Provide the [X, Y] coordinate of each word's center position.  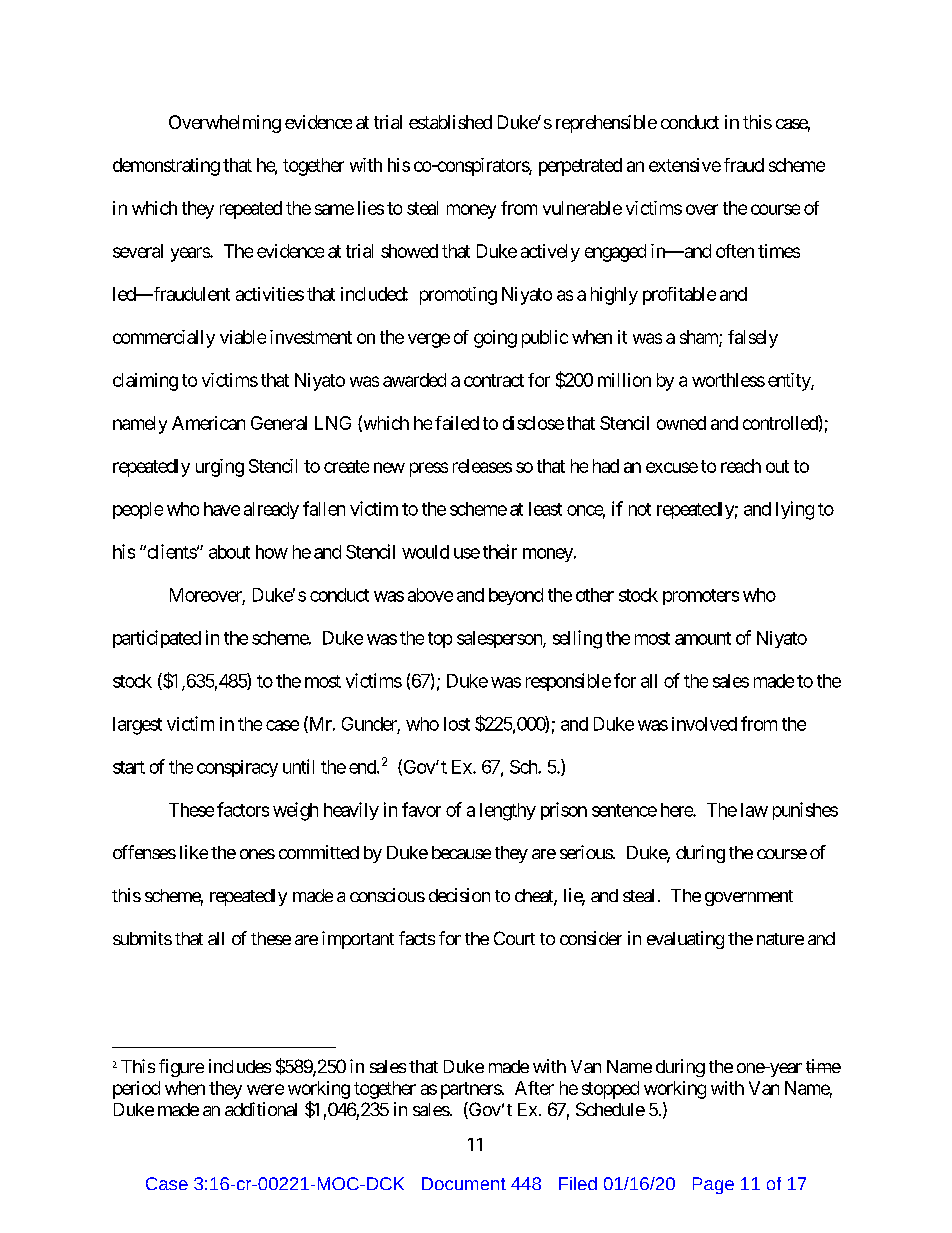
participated [157, 639]
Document [464, 1183]
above [430, 595]
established [450, 122]
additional [261, 1109]
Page [713, 1185]
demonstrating [166, 167]
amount [703, 638]
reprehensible [606, 124]
